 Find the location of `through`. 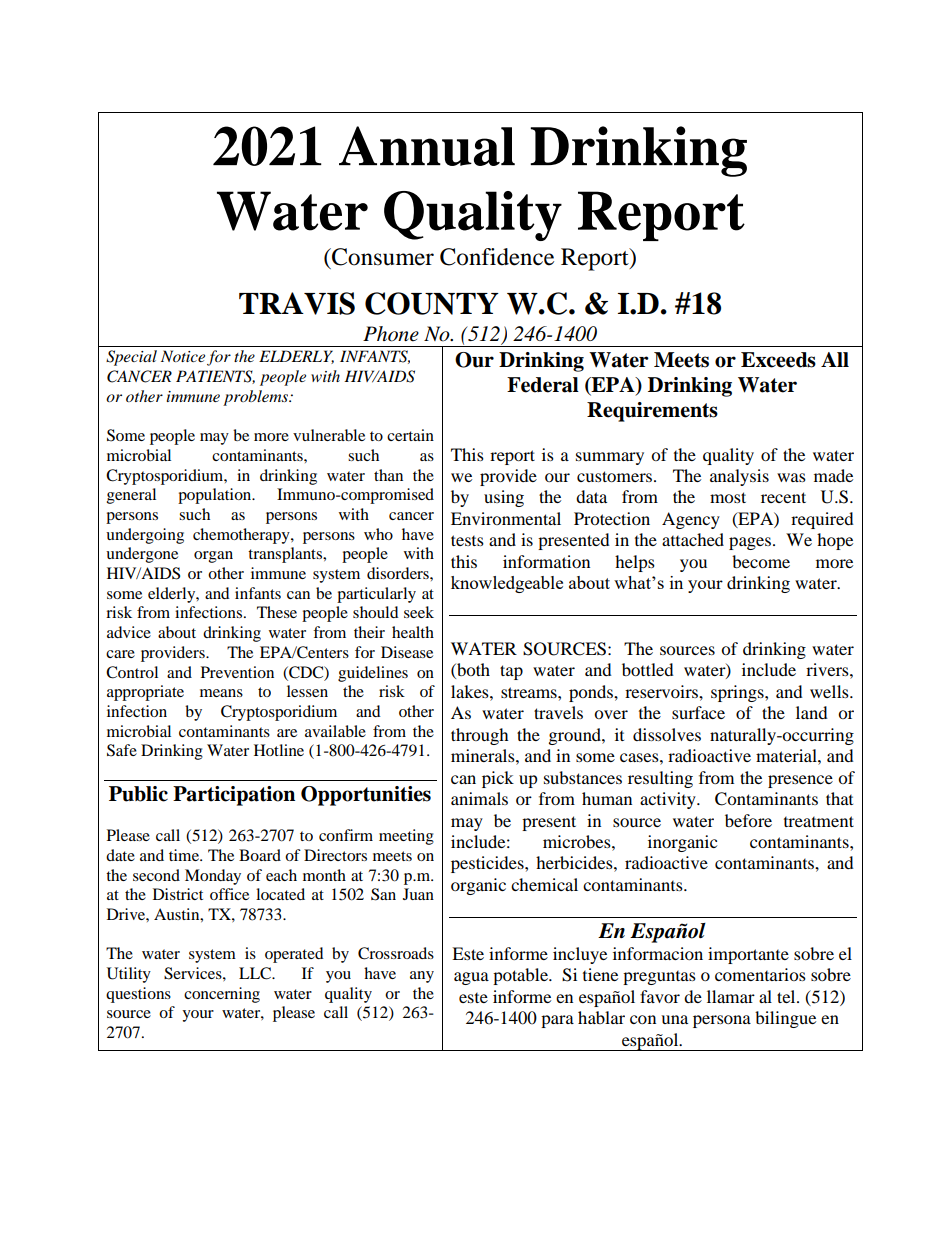

through is located at coordinates (480, 736).
